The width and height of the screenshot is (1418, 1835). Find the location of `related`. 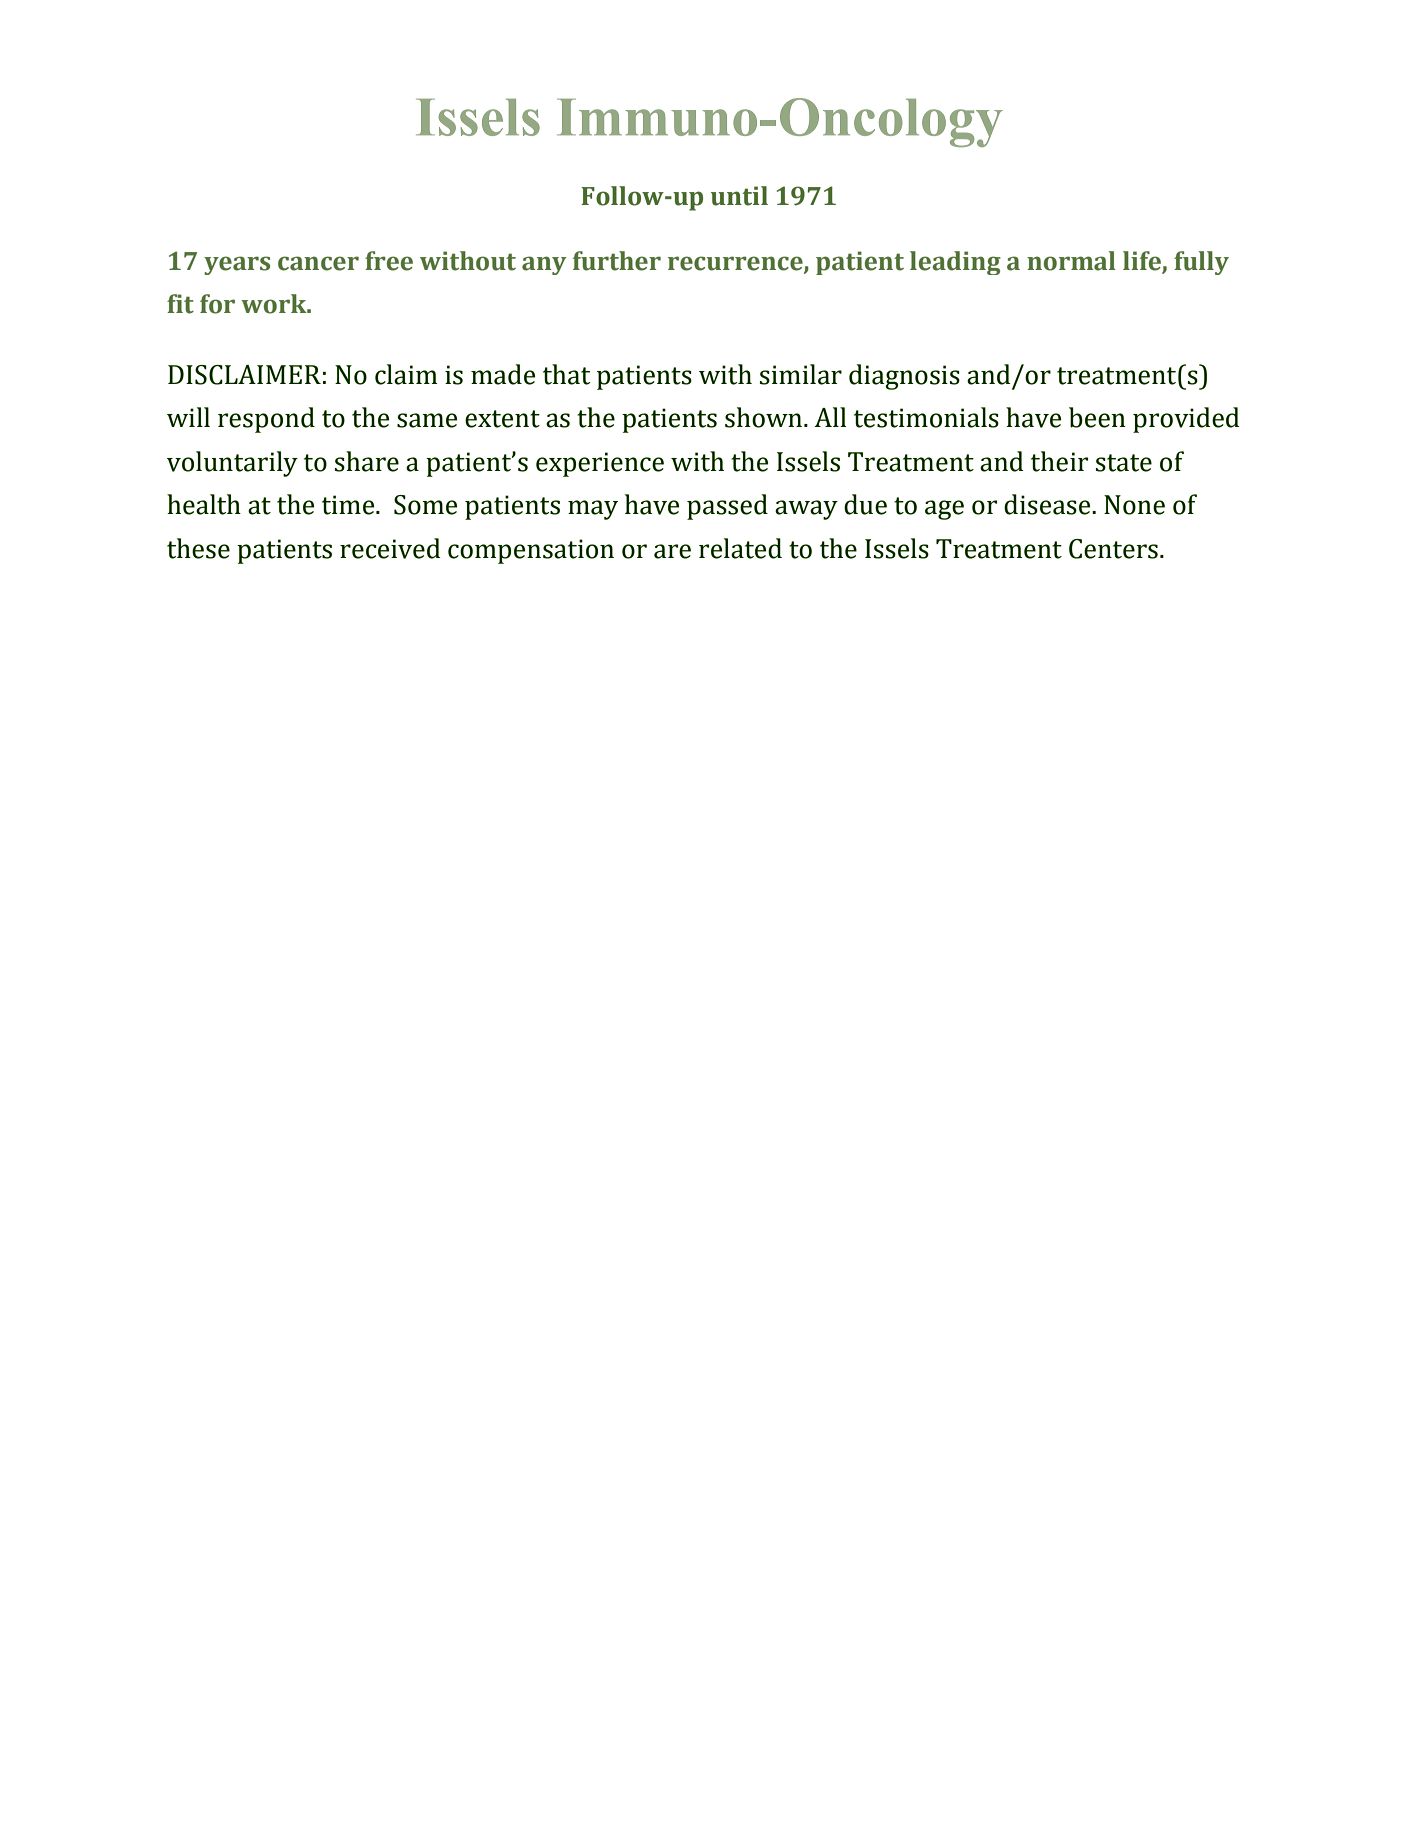

related is located at coordinates (740, 548).
